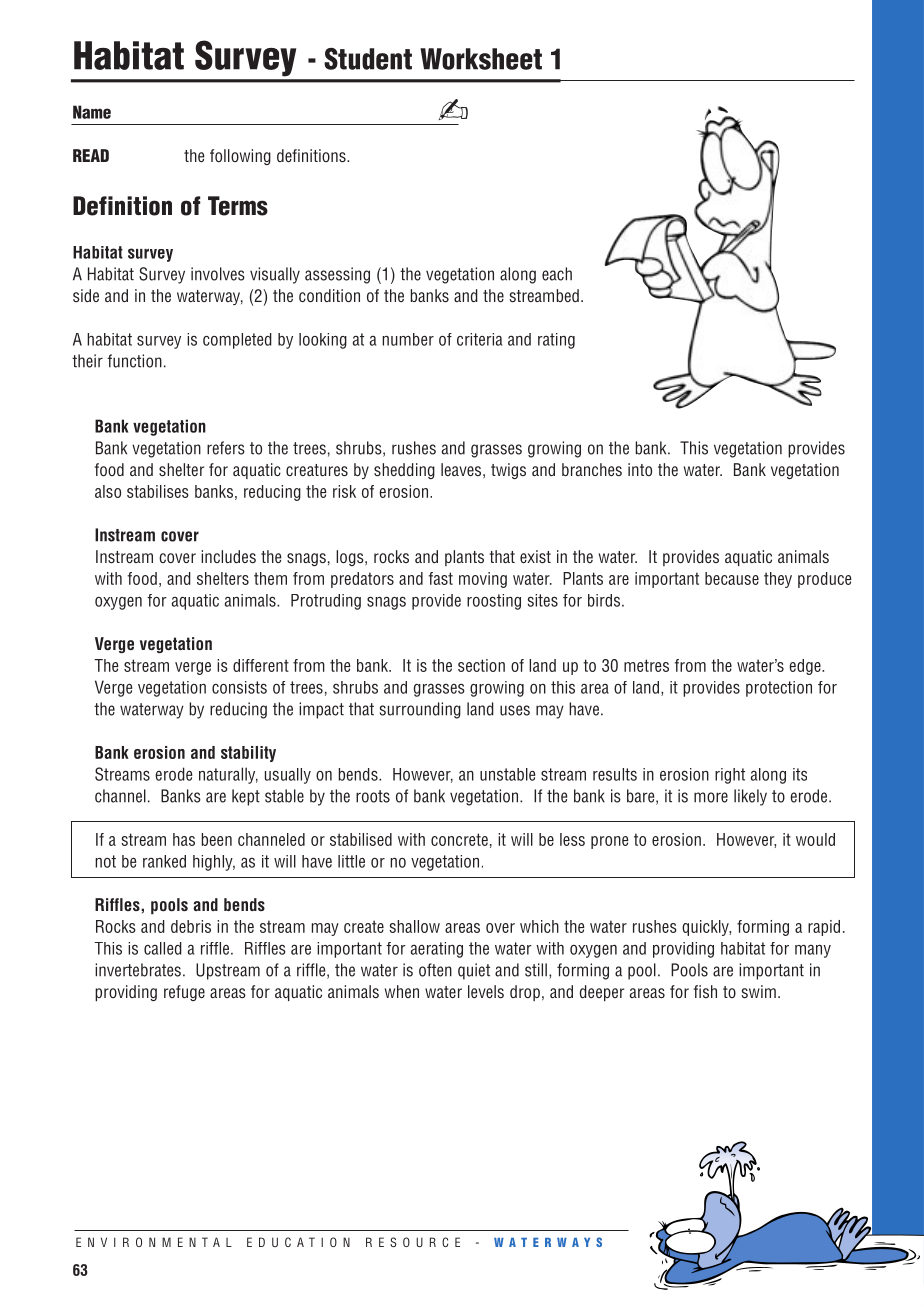 The image size is (924, 1308). Describe the element at coordinates (440, 578) in the page. I see `fast` at that location.
